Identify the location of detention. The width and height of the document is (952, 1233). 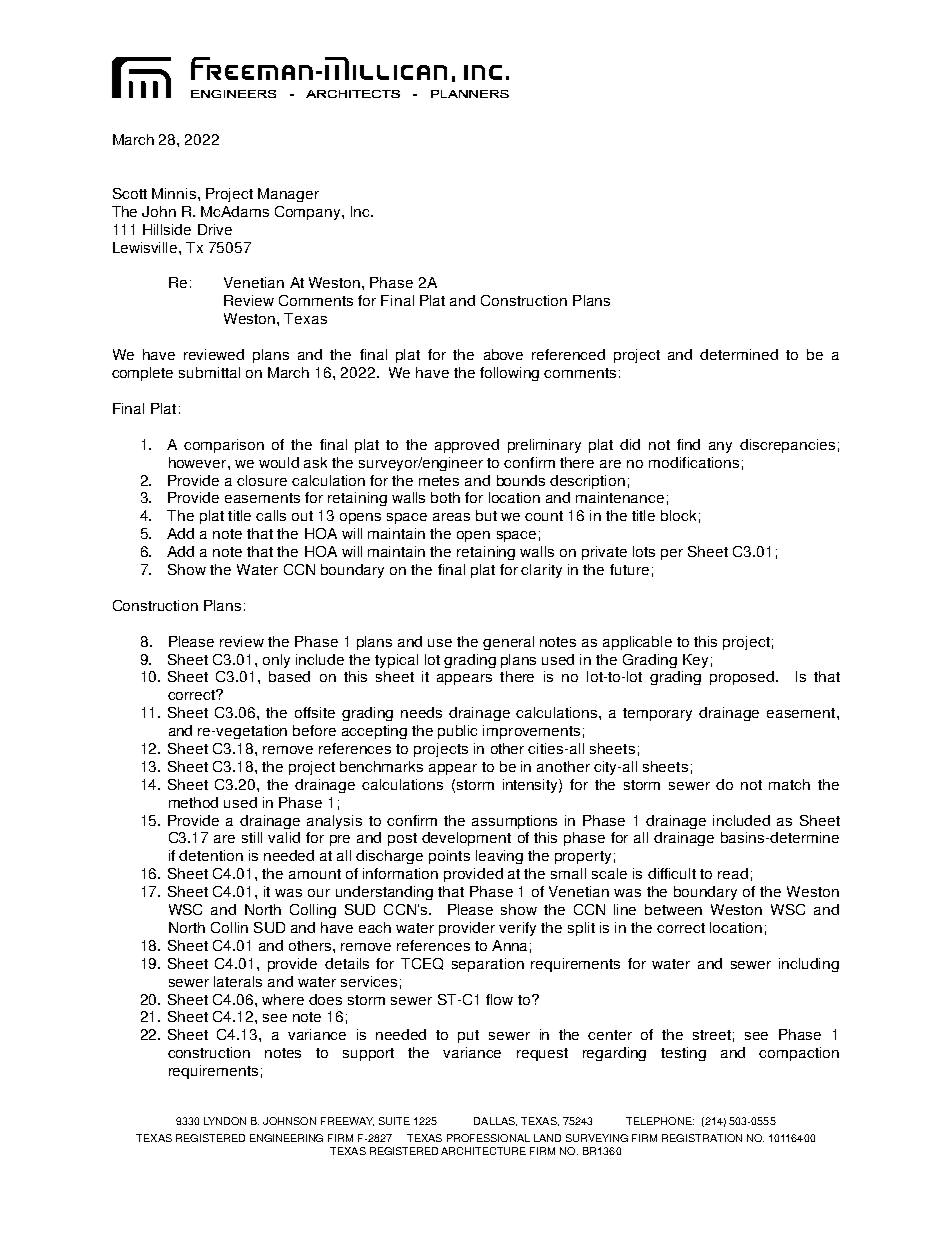
(211, 855).
